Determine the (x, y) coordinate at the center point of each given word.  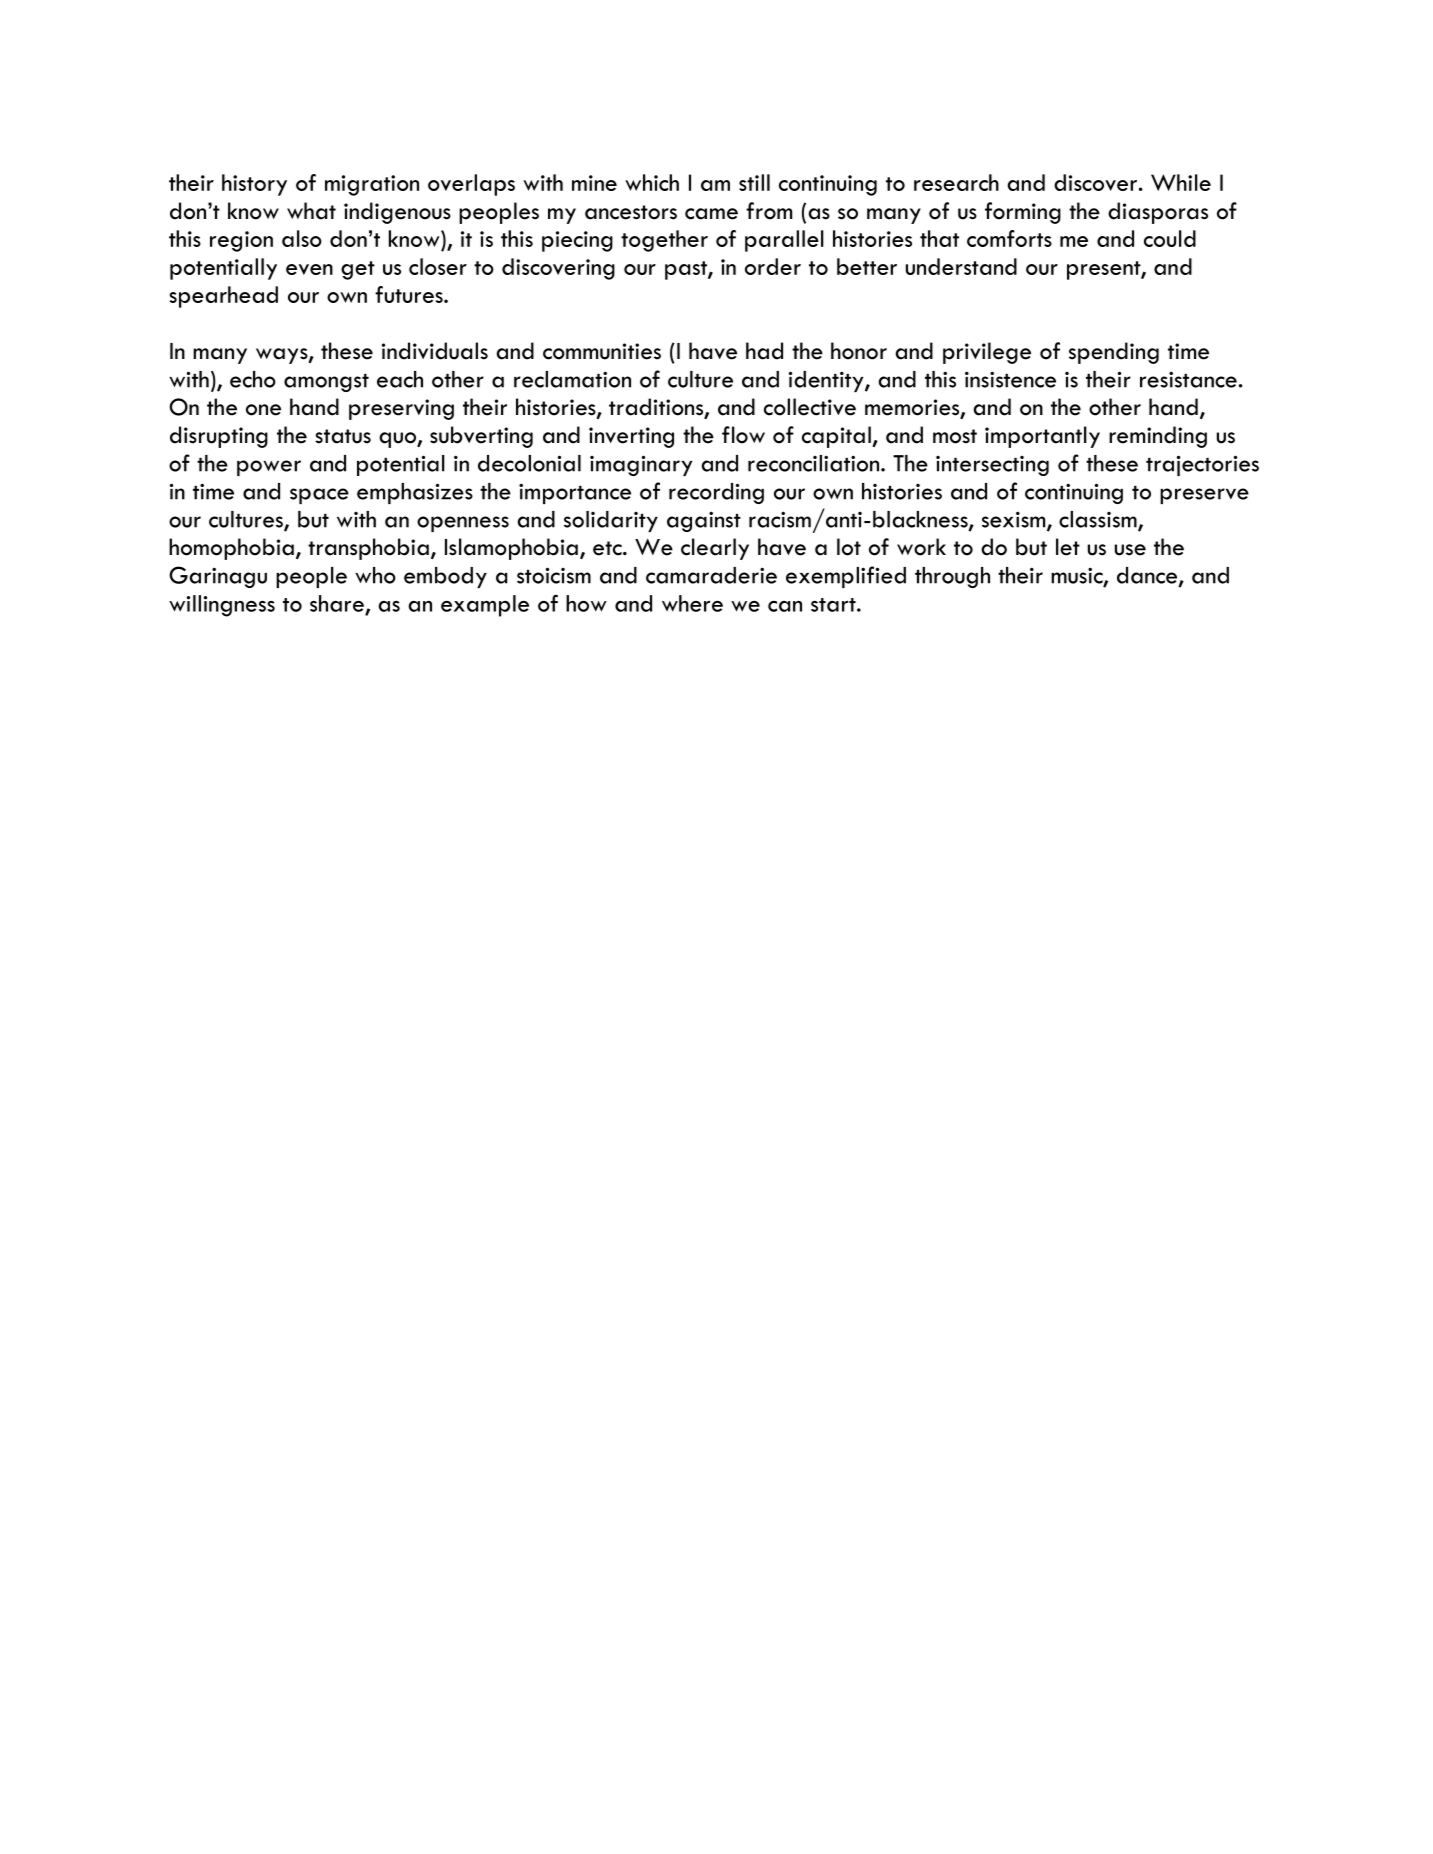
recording (716, 493)
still (754, 182)
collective (810, 407)
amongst (326, 383)
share (337, 603)
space (319, 496)
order (773, 266)
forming (1023, 213)
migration (372, 185)
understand (961, 266)
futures (410, 294)
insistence (1010, 379)
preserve (1204, 496)
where (692, 603)
